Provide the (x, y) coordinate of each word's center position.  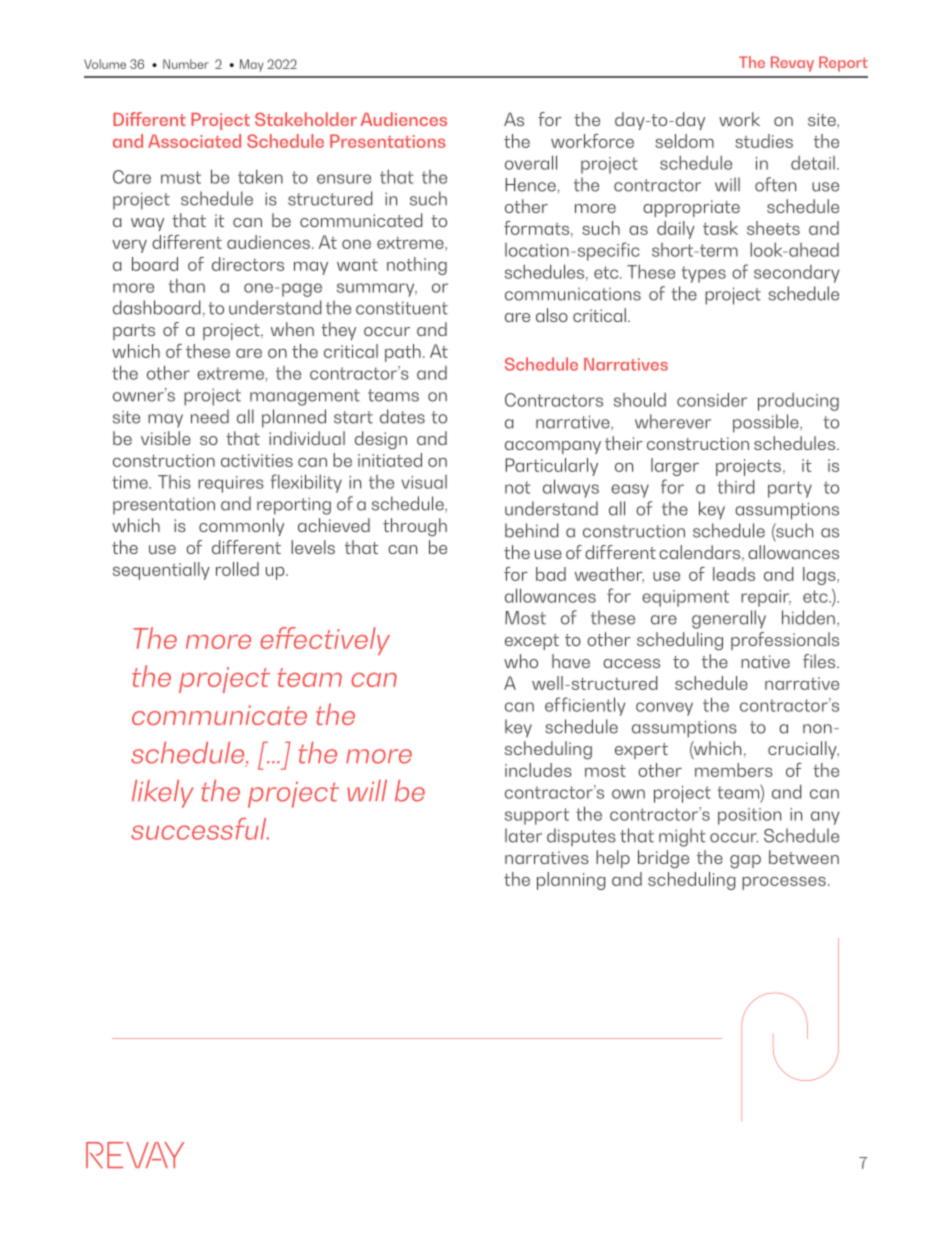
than (187, 286)
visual (424, 482)
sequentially (161, 571)
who (521, 661)
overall (531, 162)
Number (186, 64)
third (736, 486)
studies (764, 141)
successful (200, 829)
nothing (417, 266)
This (174, 482)
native (765, 661)
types (704, 274)
